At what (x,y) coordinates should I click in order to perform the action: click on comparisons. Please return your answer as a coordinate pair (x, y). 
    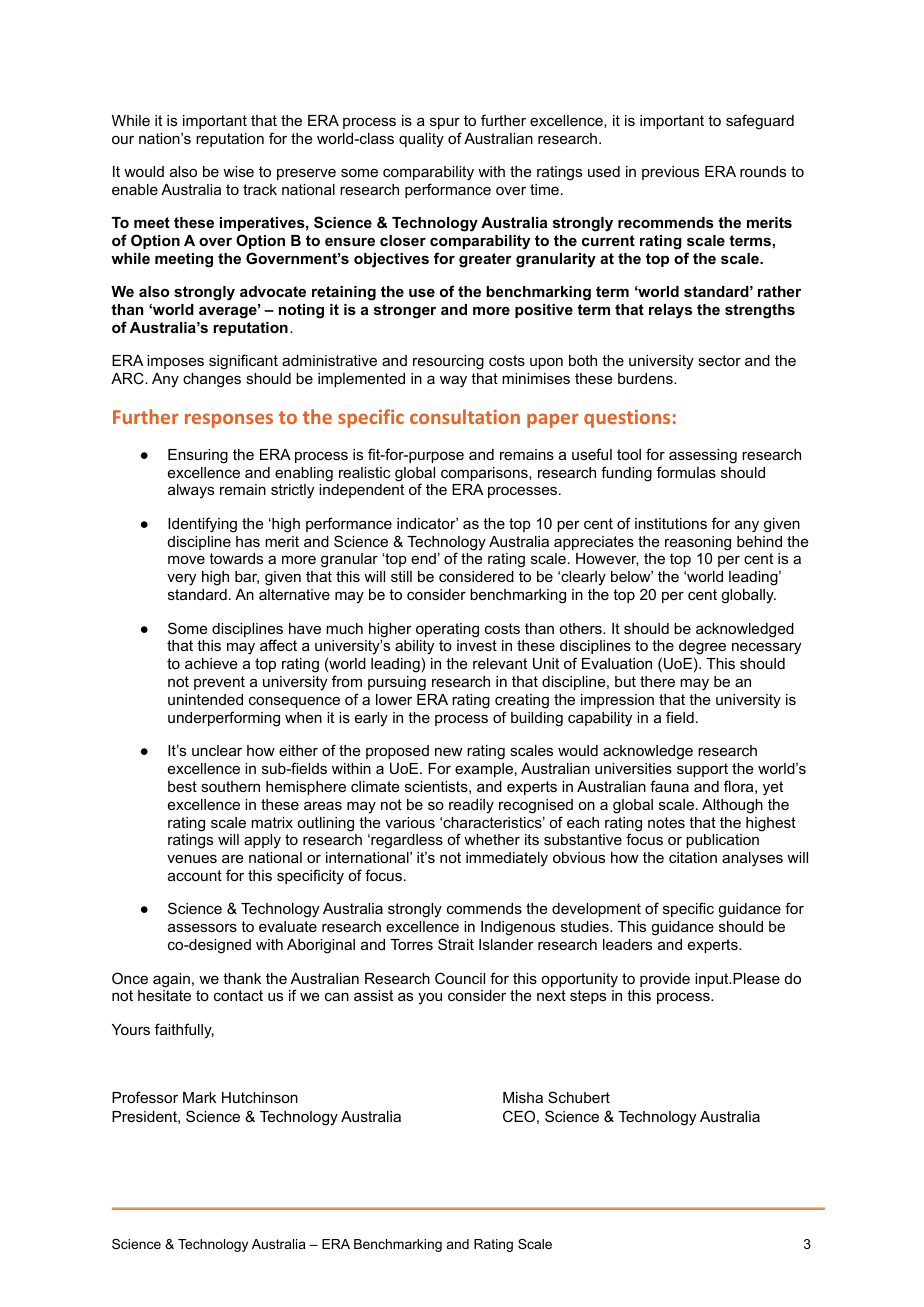
    Looking at the image, I should click on (485, 474).
